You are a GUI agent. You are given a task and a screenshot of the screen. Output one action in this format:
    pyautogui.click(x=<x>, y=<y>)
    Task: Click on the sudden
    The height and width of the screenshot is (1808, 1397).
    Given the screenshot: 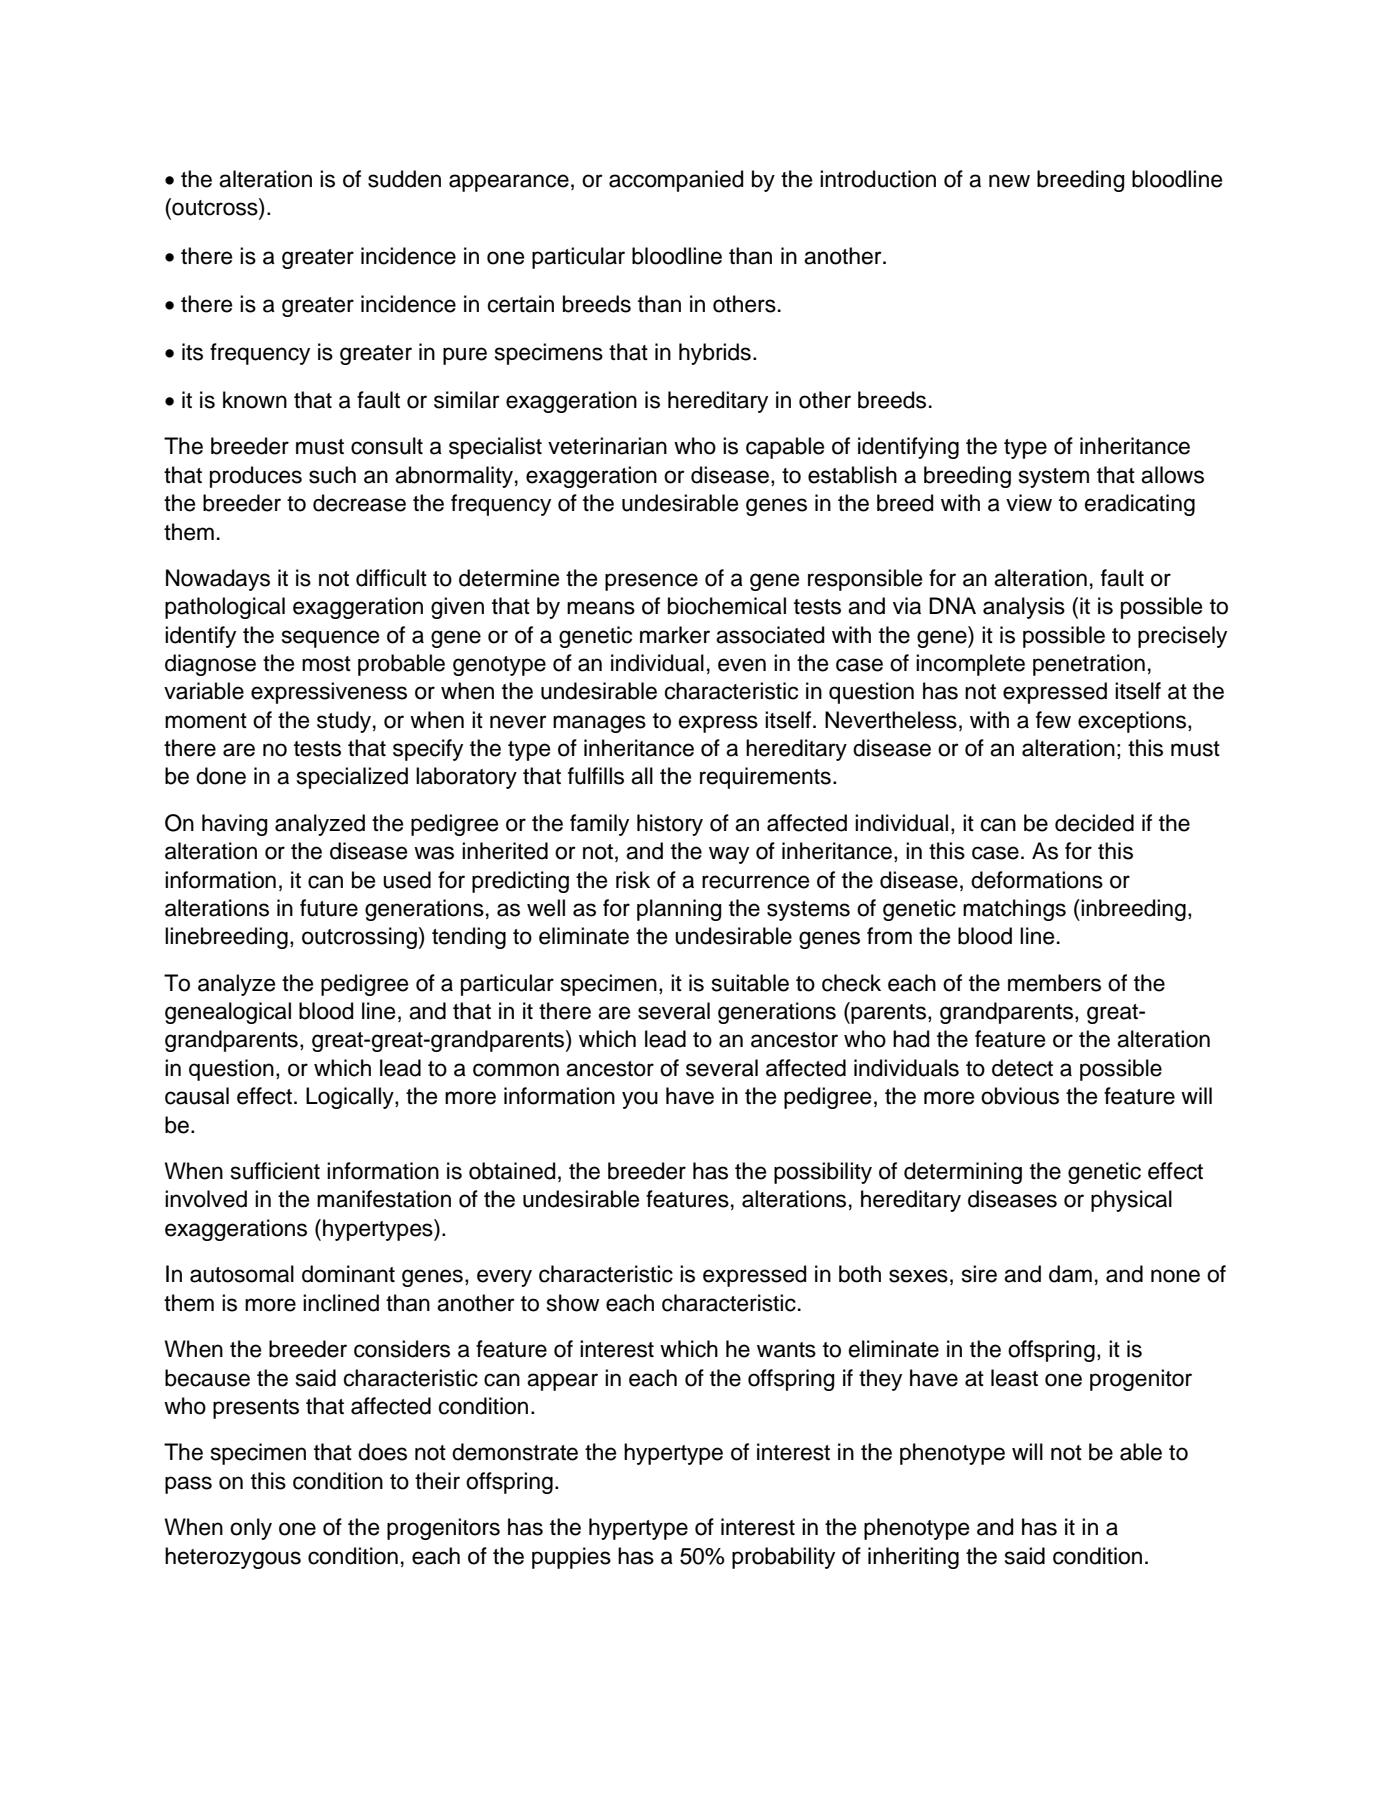 What is the action you would take?
    pyautogui.click(x=404, y=179)
